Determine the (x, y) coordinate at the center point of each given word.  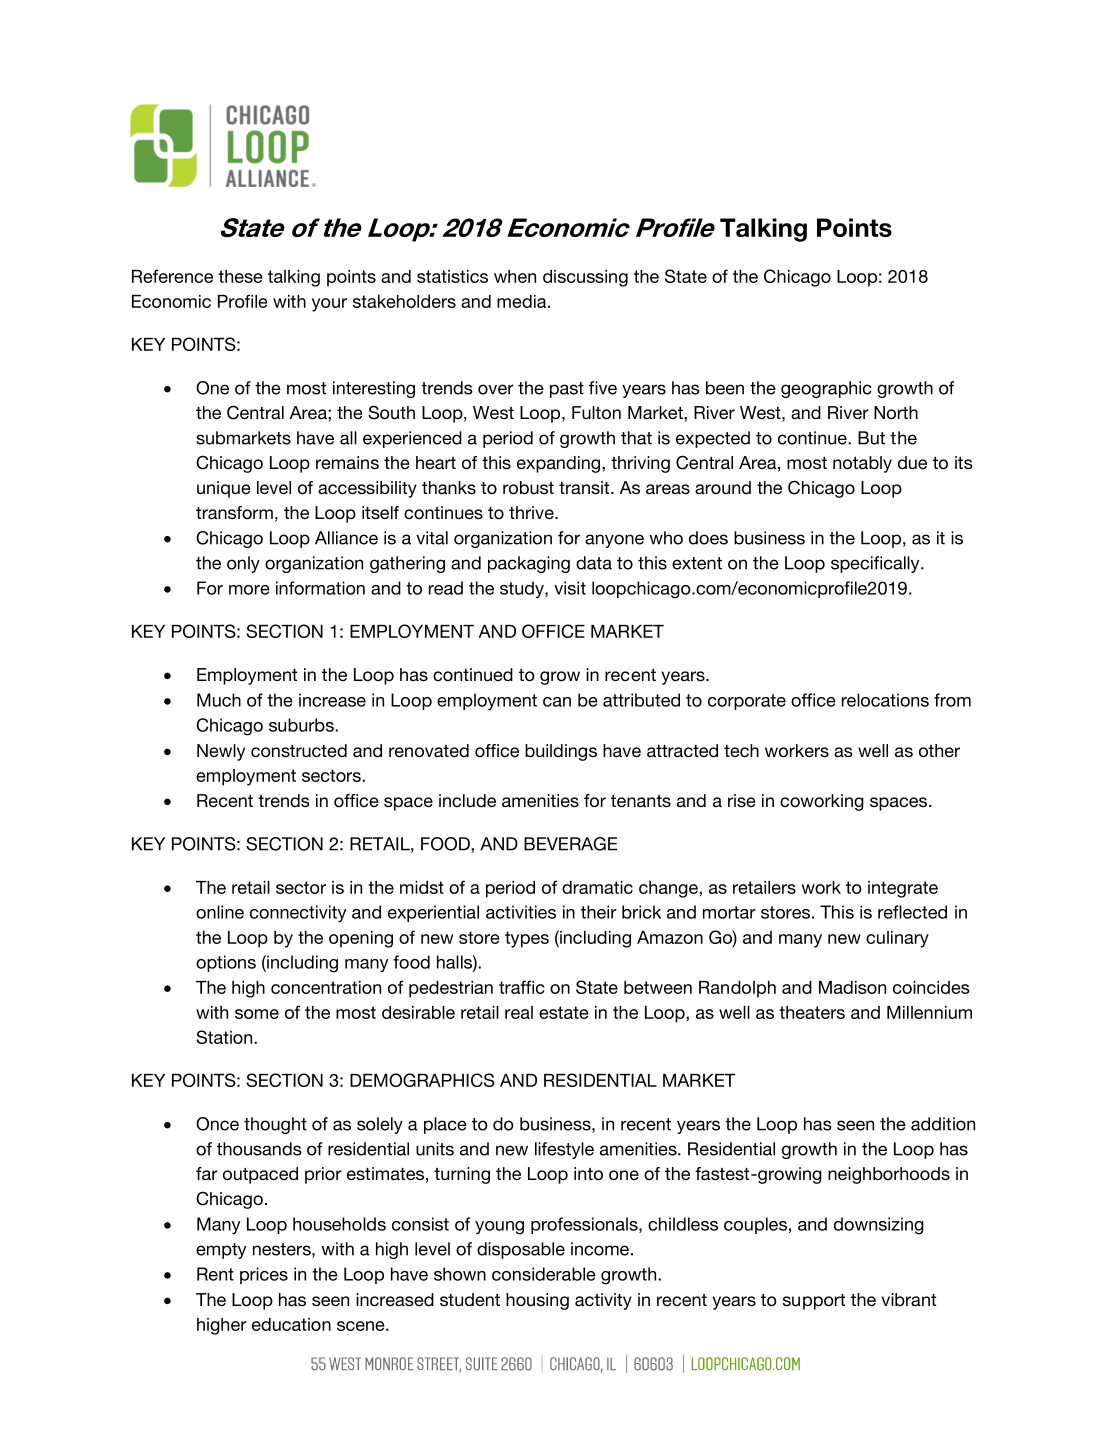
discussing (585, 278)
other (939, 750)
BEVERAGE (570, 844)
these (240, 276)
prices (264, 1275)
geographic (826, 389)
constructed (299, 750)
